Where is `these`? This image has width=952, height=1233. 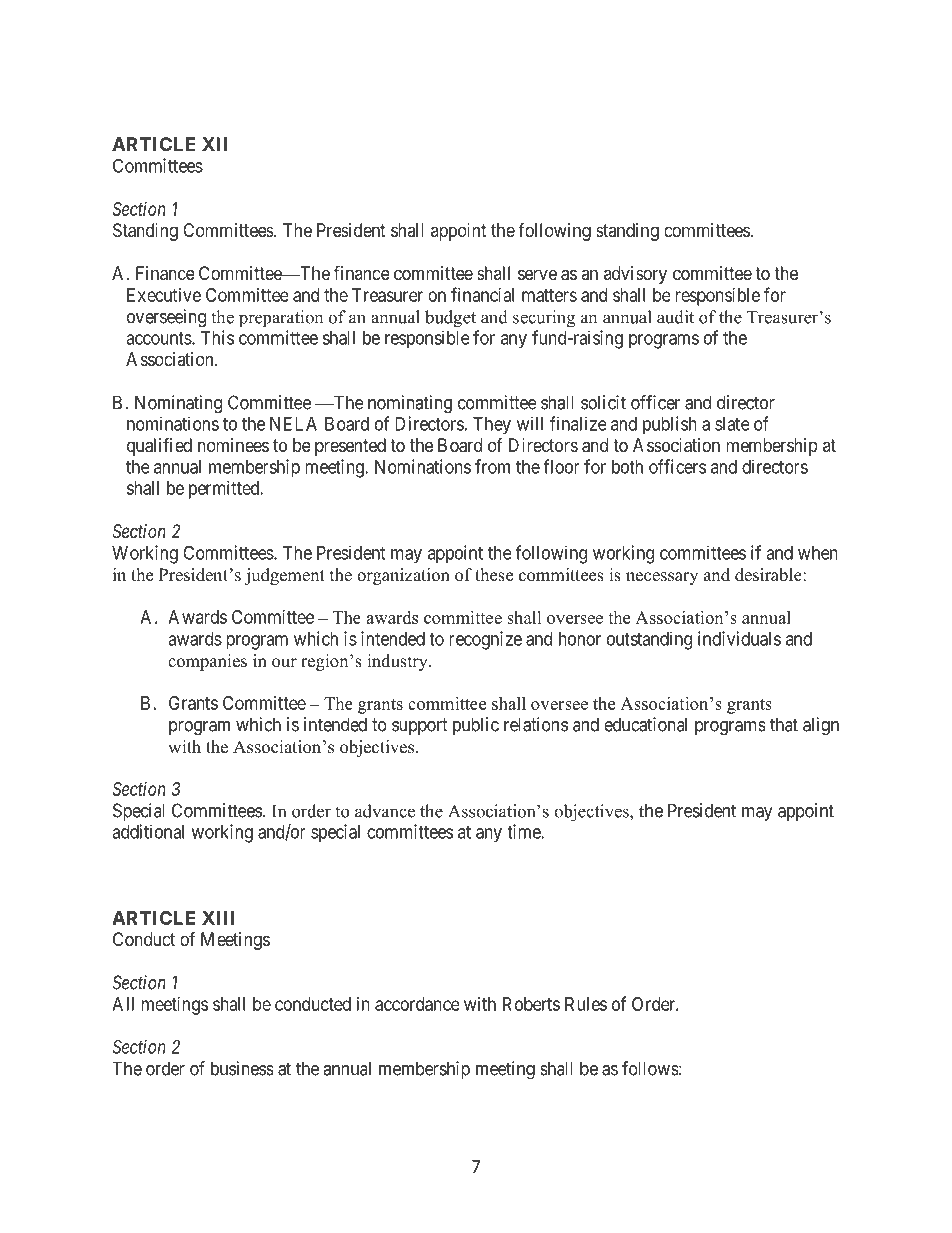
these is located at coordinates (494, 575).
